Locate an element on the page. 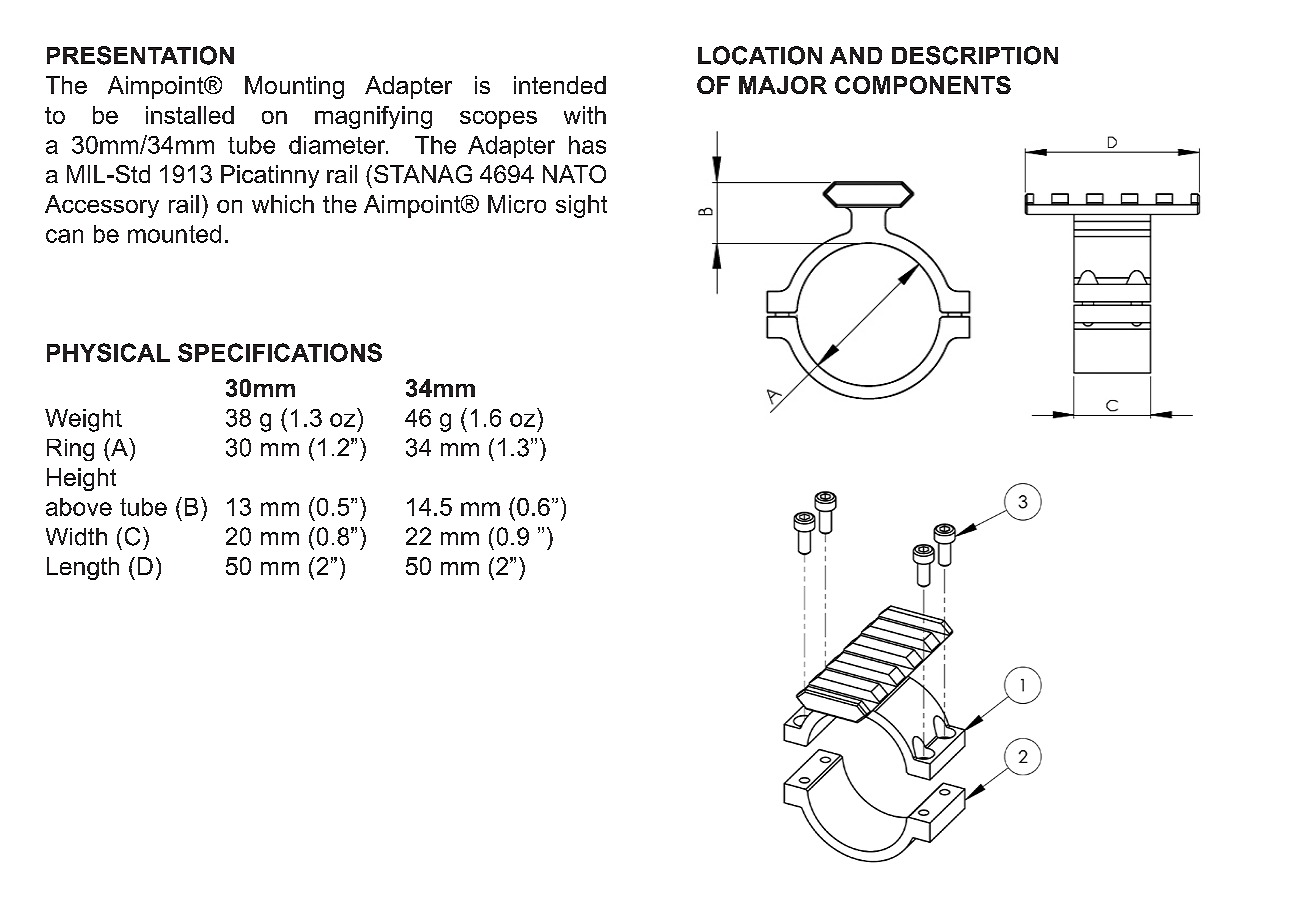 This document has width=1302, height=924. sight is located at coordinates (581, 206).
